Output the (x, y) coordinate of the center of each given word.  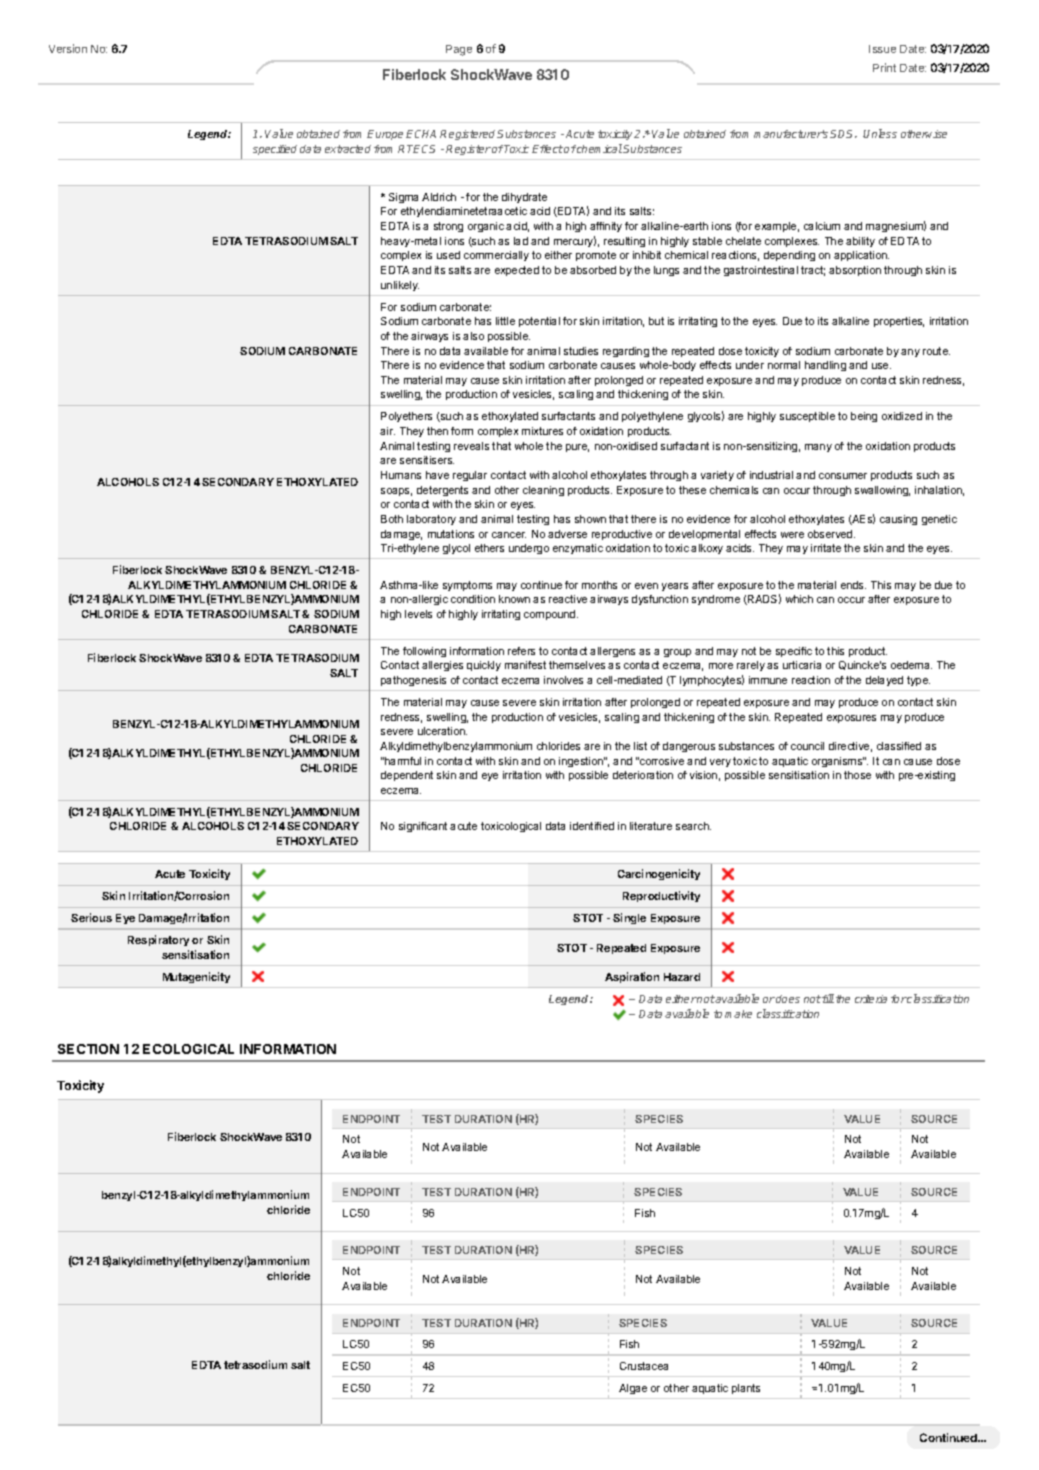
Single (629, 918)
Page (459, 50)
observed (831, 534)
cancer (509, 535)
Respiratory (158, 940)
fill (828, 998)
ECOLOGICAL (188, 1049)
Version (68, 48)
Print (884, 67)
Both (392, 519)
